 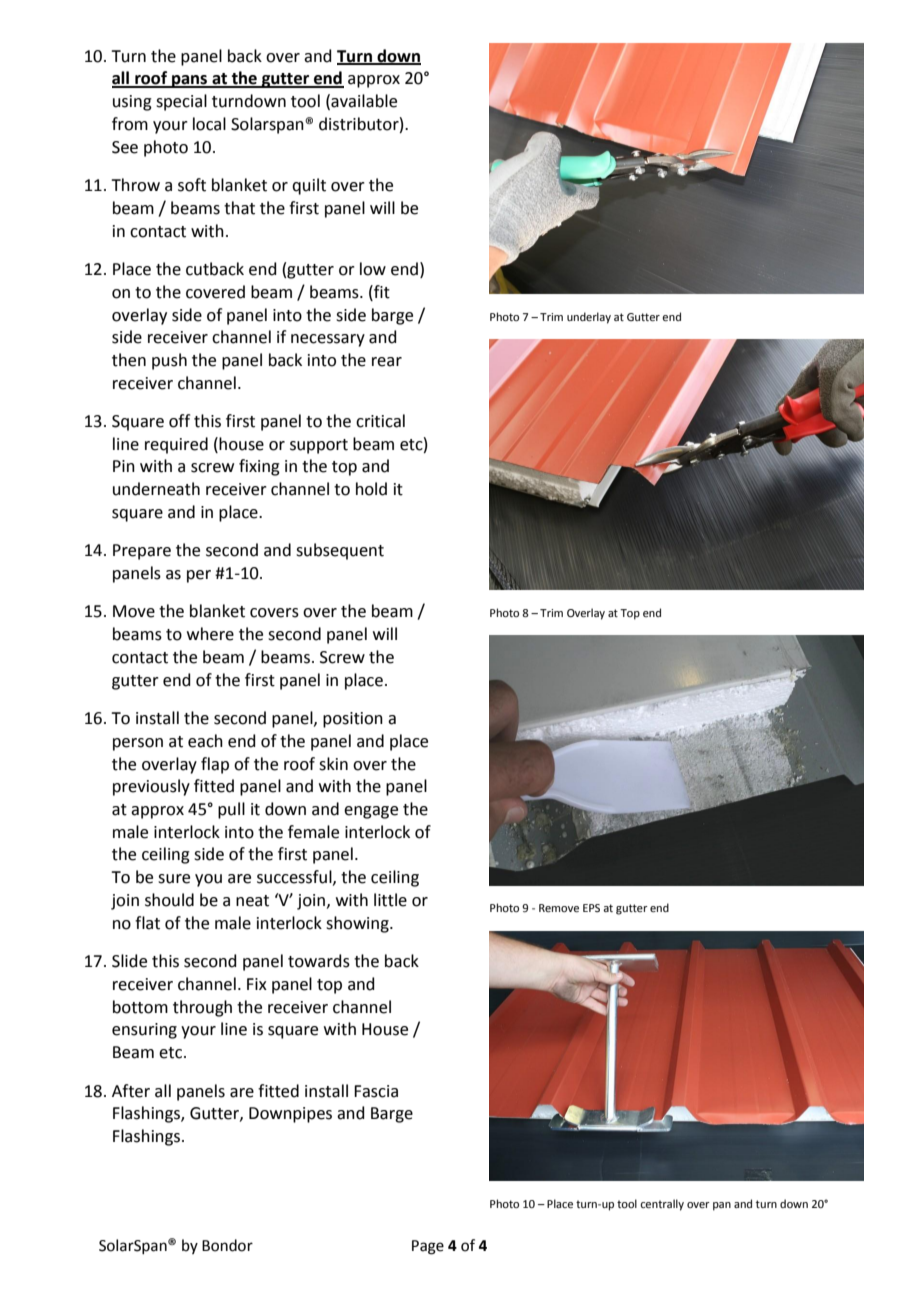 What do you see at coordinates (589, 318) in the screenshot?
I see `underlay` at bounding box center [589, 318].
